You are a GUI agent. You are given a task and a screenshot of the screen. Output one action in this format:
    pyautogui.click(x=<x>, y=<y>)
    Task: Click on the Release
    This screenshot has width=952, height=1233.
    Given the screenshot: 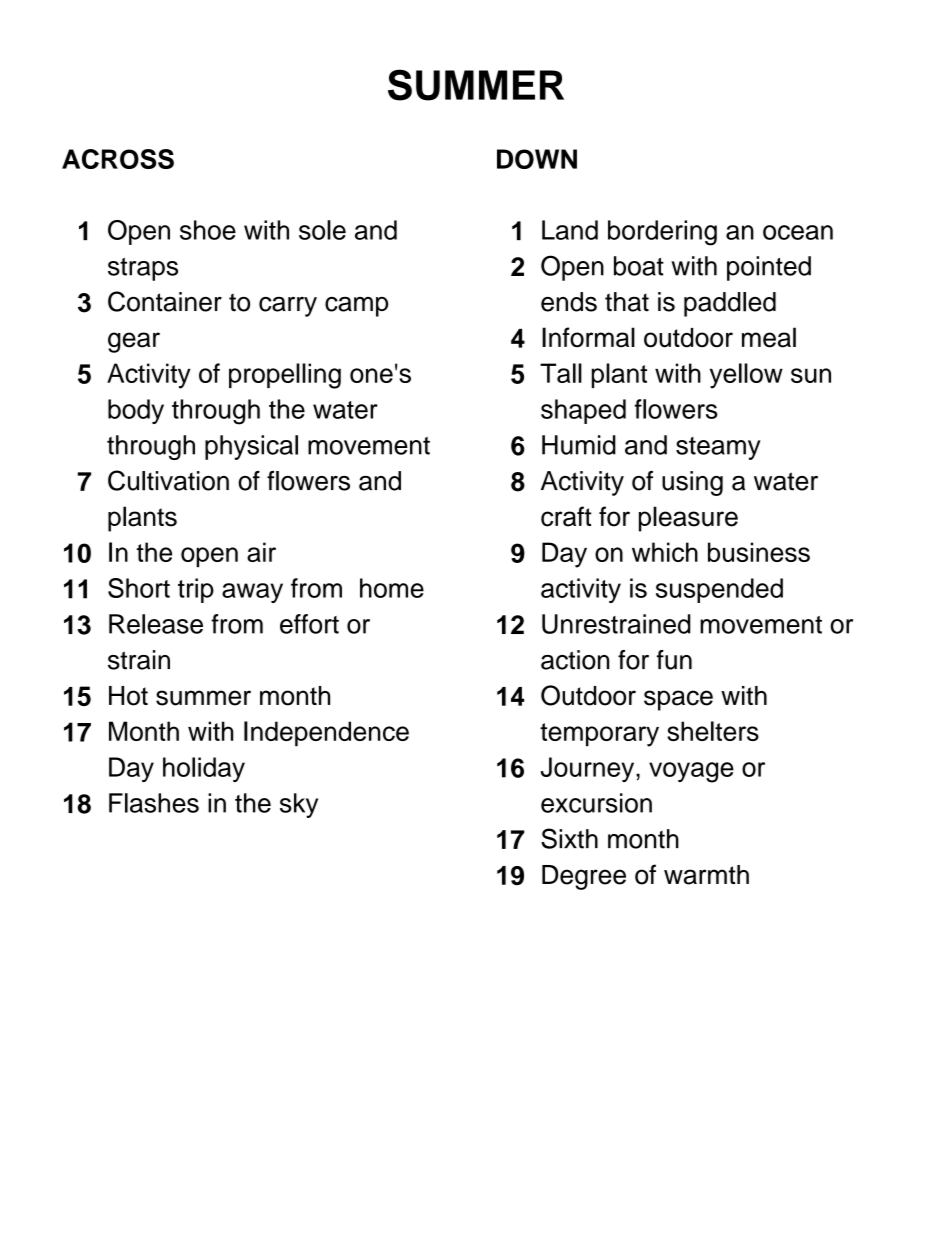 What is the action you would take?
    pyautogui.click(x=156, y=624)
